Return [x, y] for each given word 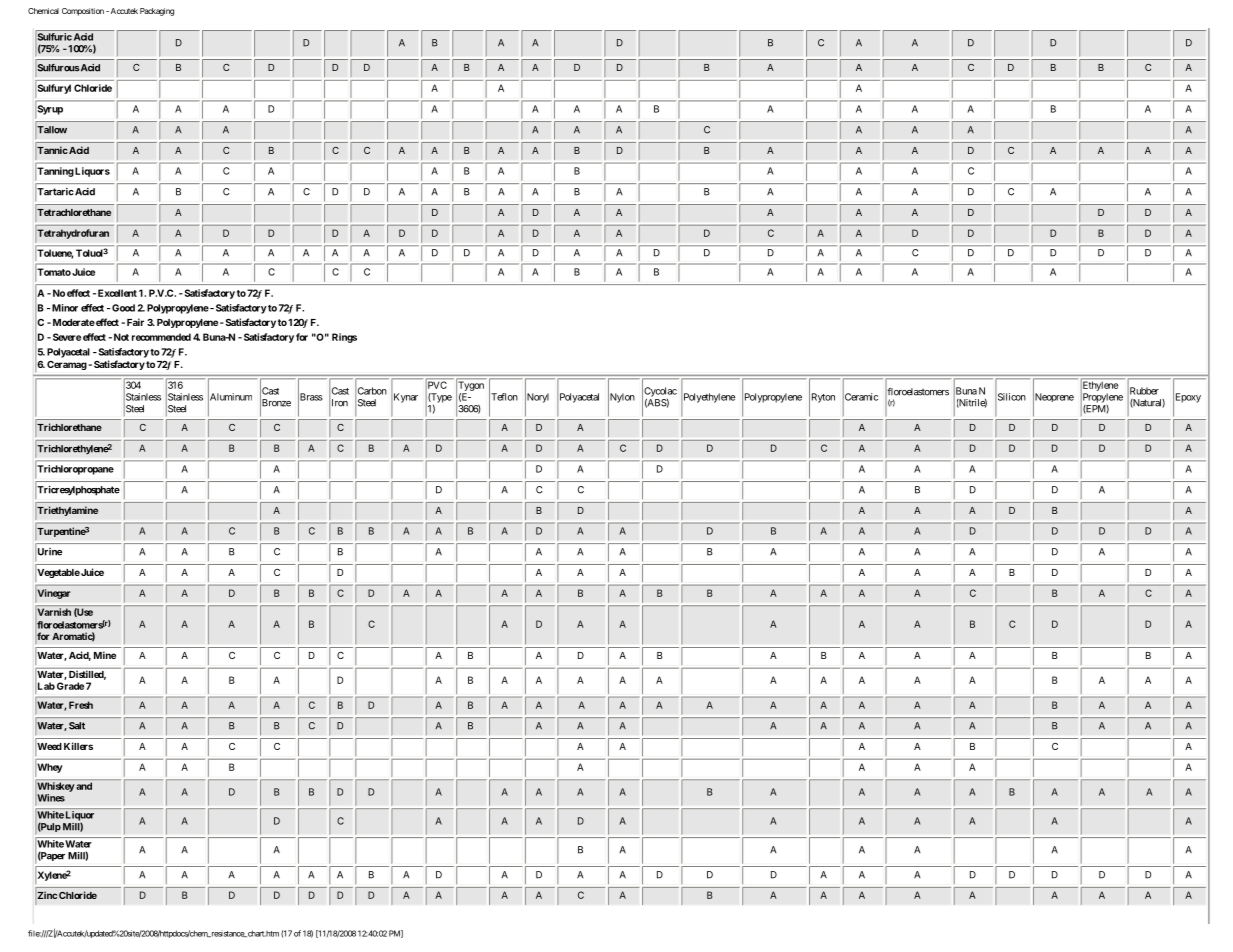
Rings [344, 338]
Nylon [621, 398]
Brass [310, 397]
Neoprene [1053, 398]
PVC [437, 385]
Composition [83, 12]
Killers [78, 746]
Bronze [275, 403]
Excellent [117, 293]
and [84, 786]
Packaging [157, 12]
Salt [77, 726]
